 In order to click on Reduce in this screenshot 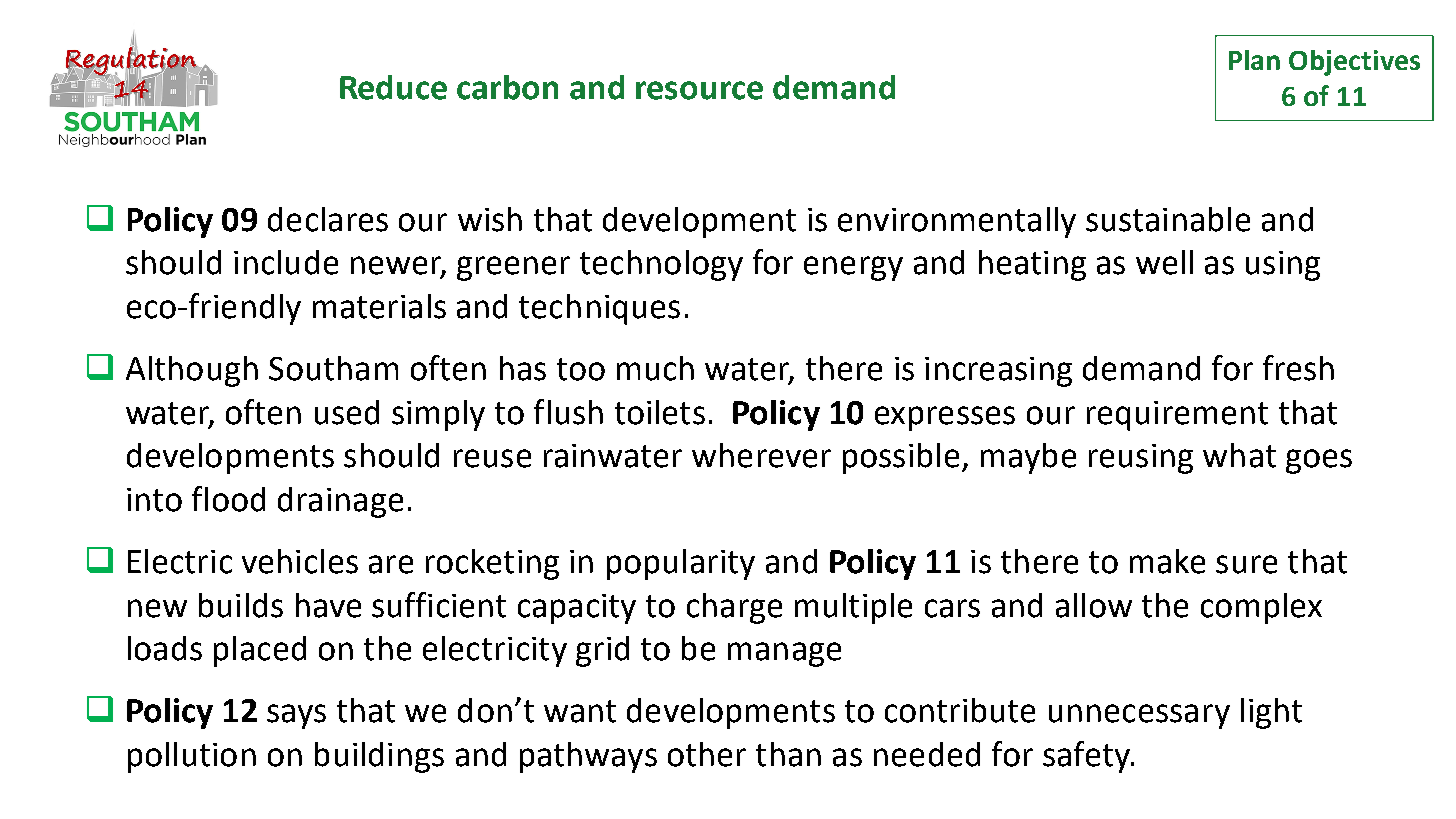, I will do `click(393, 87)`.
